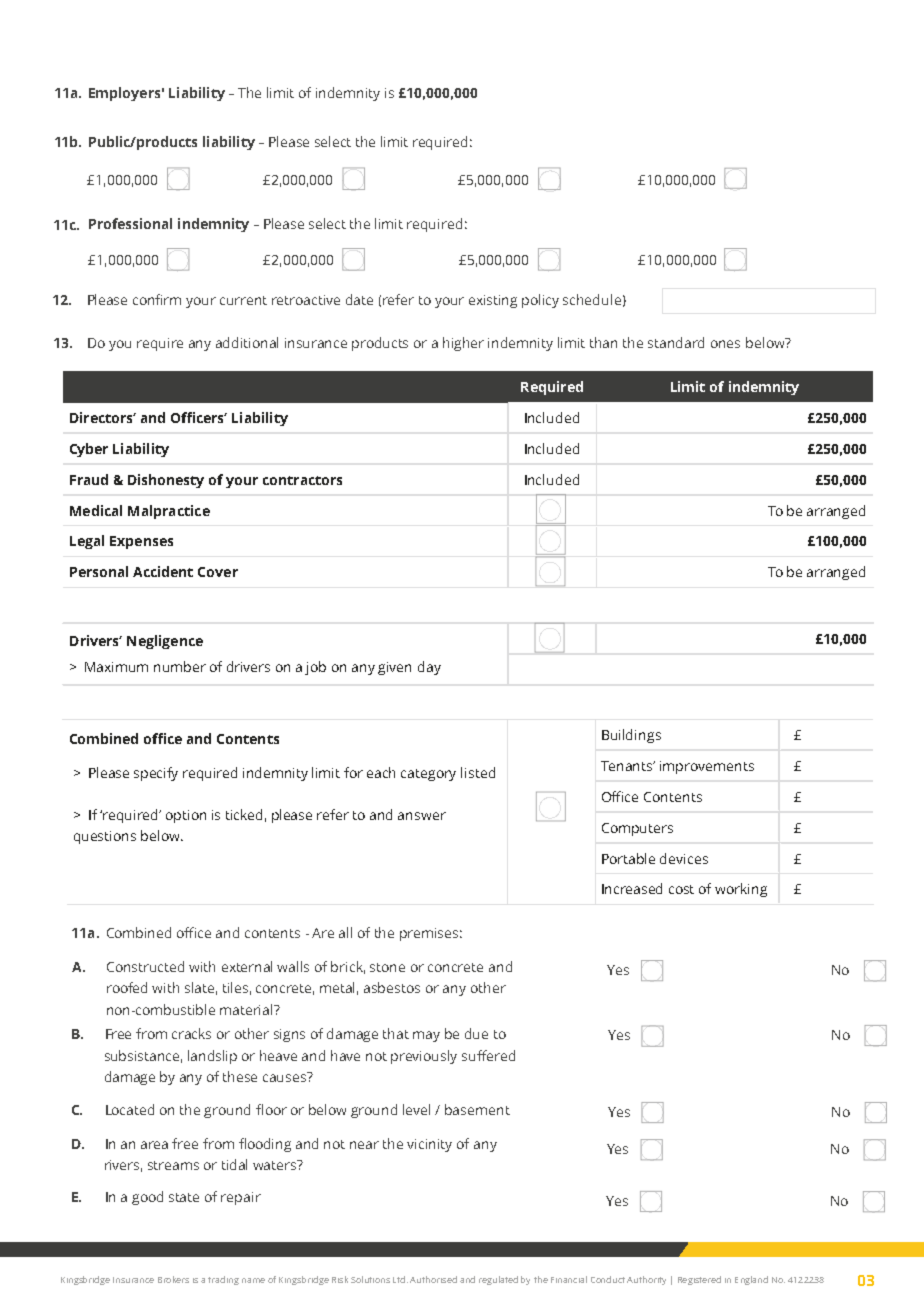 The width and height of the screenshot is (924, 1308). What do you see at coordinates (130, 223) in the screenshot?
I see `Professional` at bounding box center [130, 223].
